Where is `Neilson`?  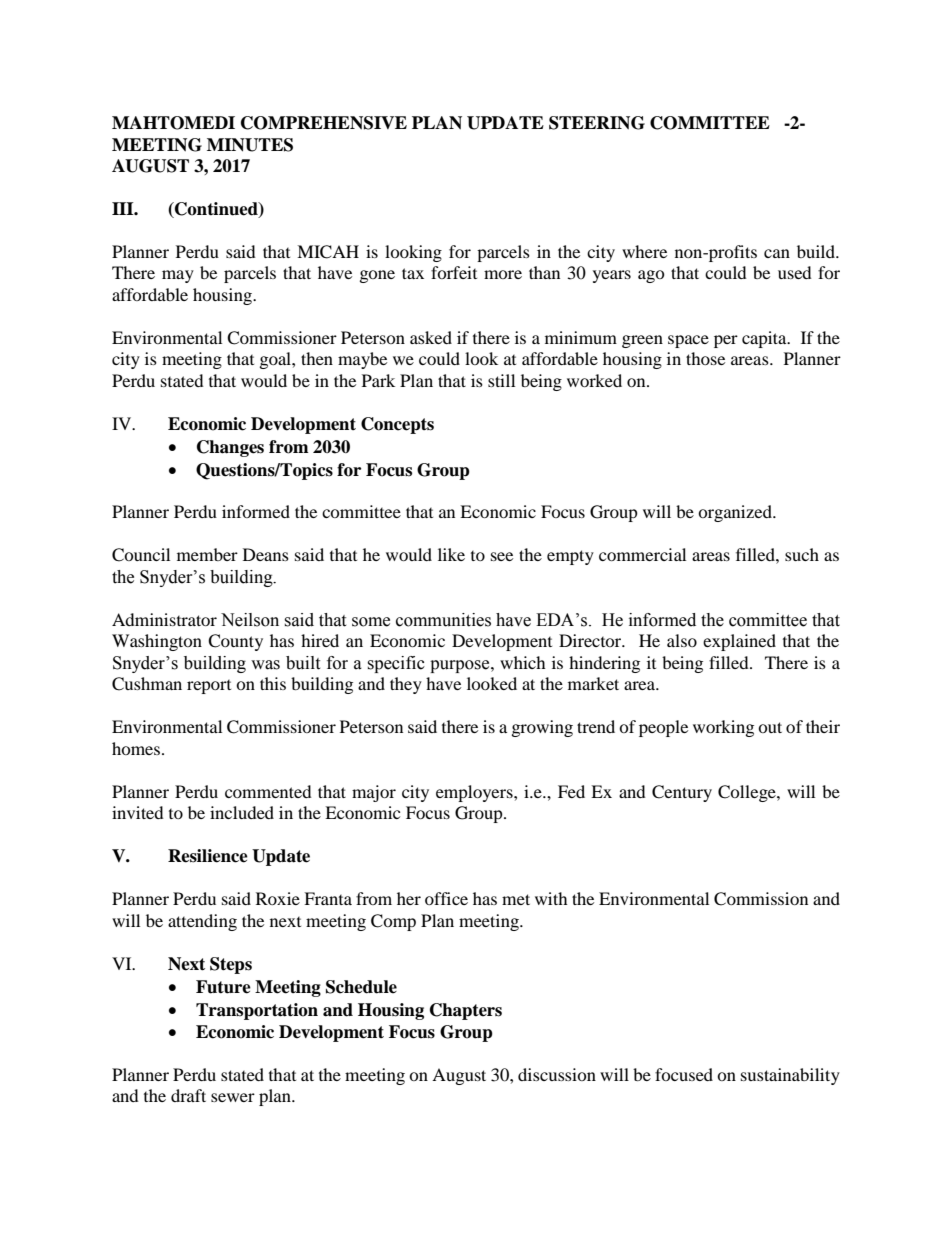 Neilson is located at coordinates (250, 620).
